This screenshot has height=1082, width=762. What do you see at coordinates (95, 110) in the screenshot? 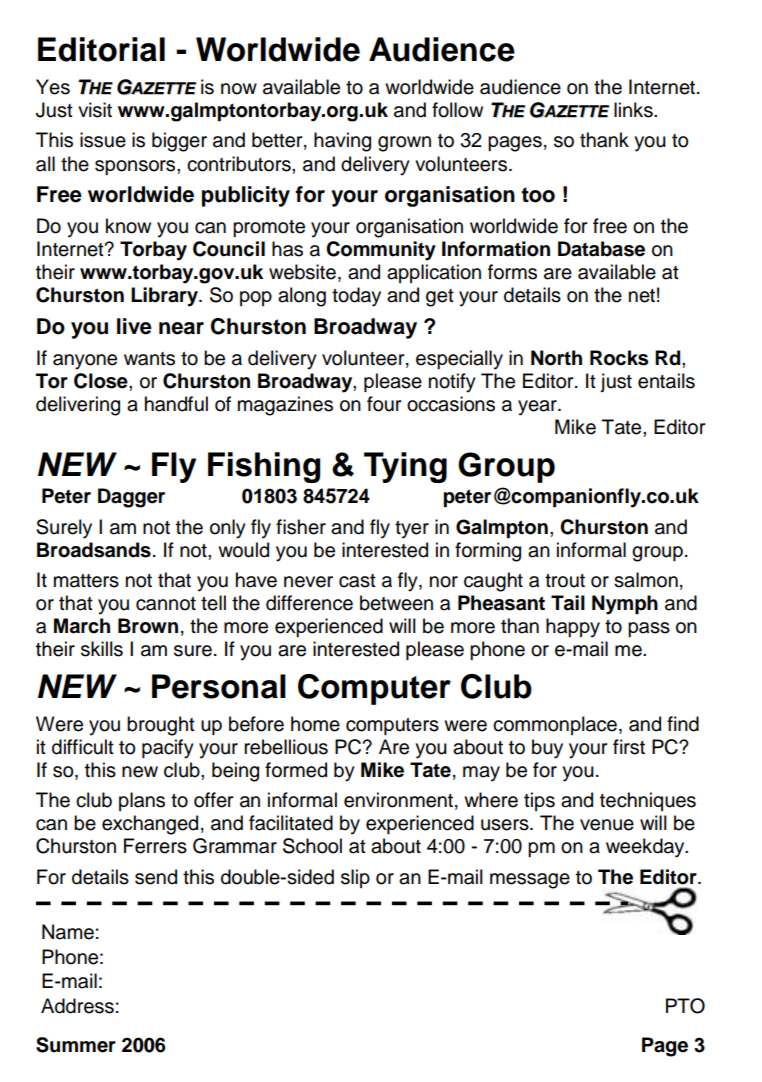
I see `visit` at bounding box center [95, 110].
